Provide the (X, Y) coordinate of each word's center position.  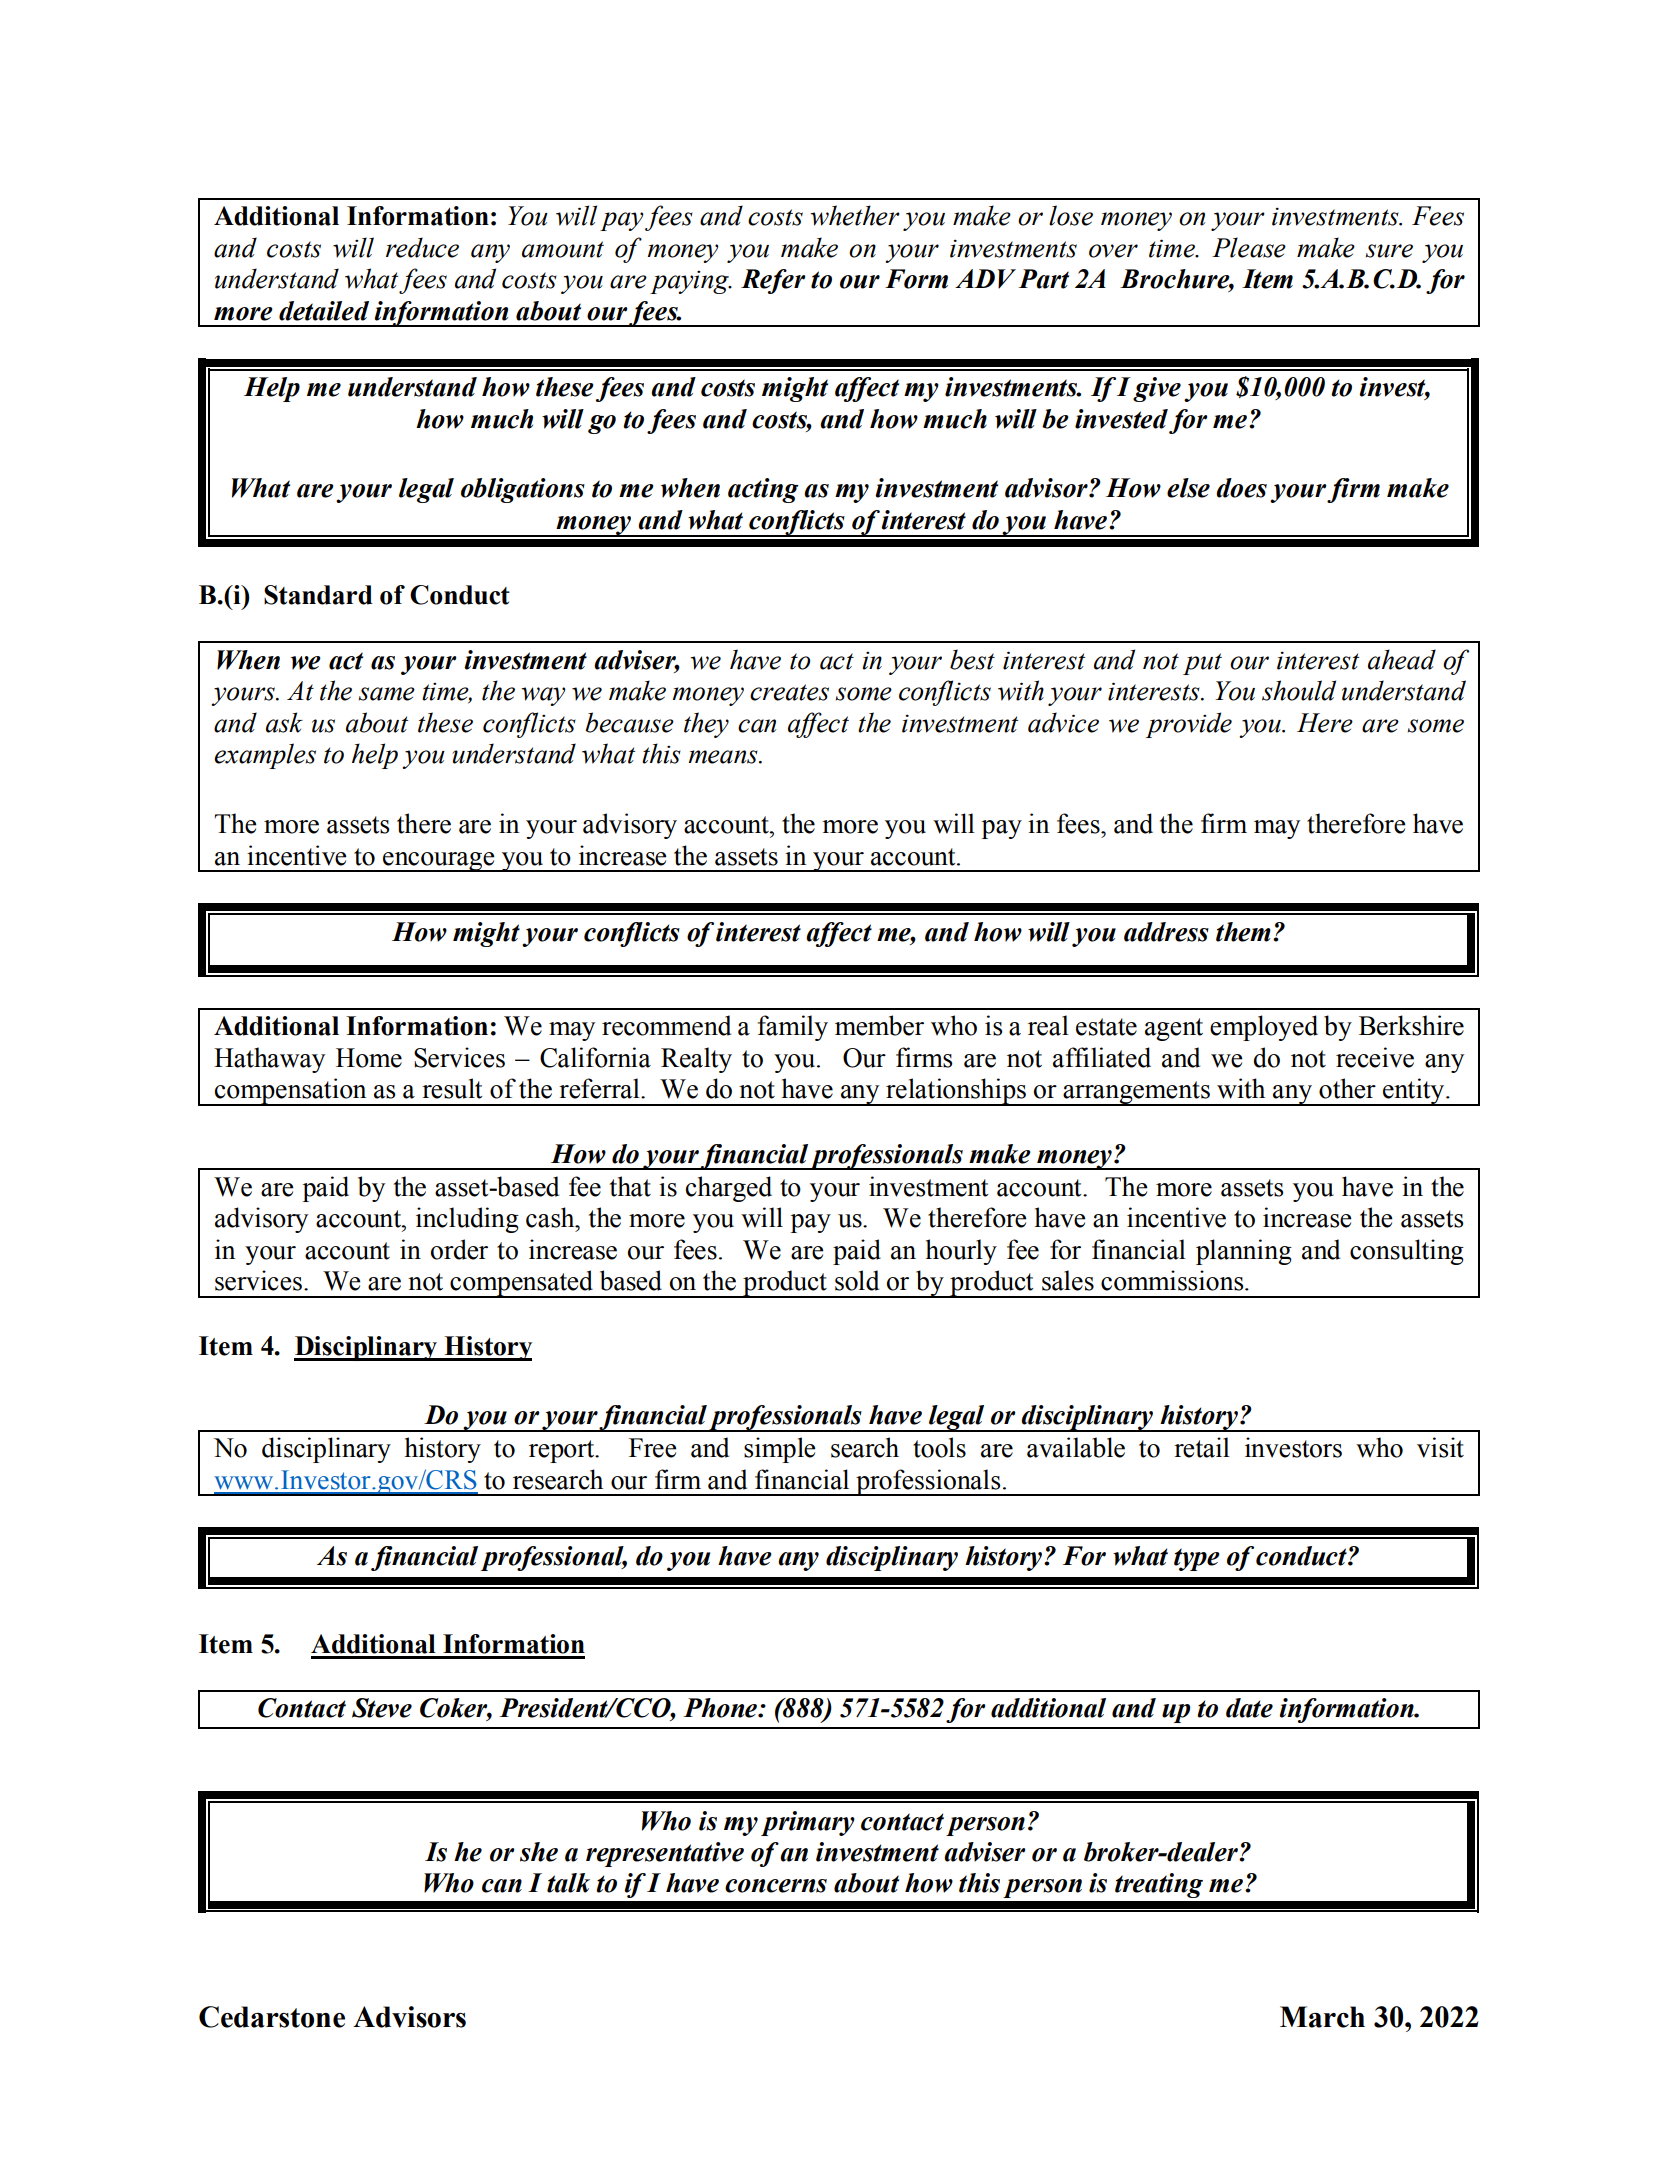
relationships (956, 1092)
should (1299, 690)
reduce (422, 247)
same (386, 694)
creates (789, 692)
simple (780, 1450)
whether (855, 215)
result (452, 1088)
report (563, 1451)
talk (568, 1883)
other (1347, 1088)
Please (1249, 247)
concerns (776, 1886)
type (1197, 1559)
